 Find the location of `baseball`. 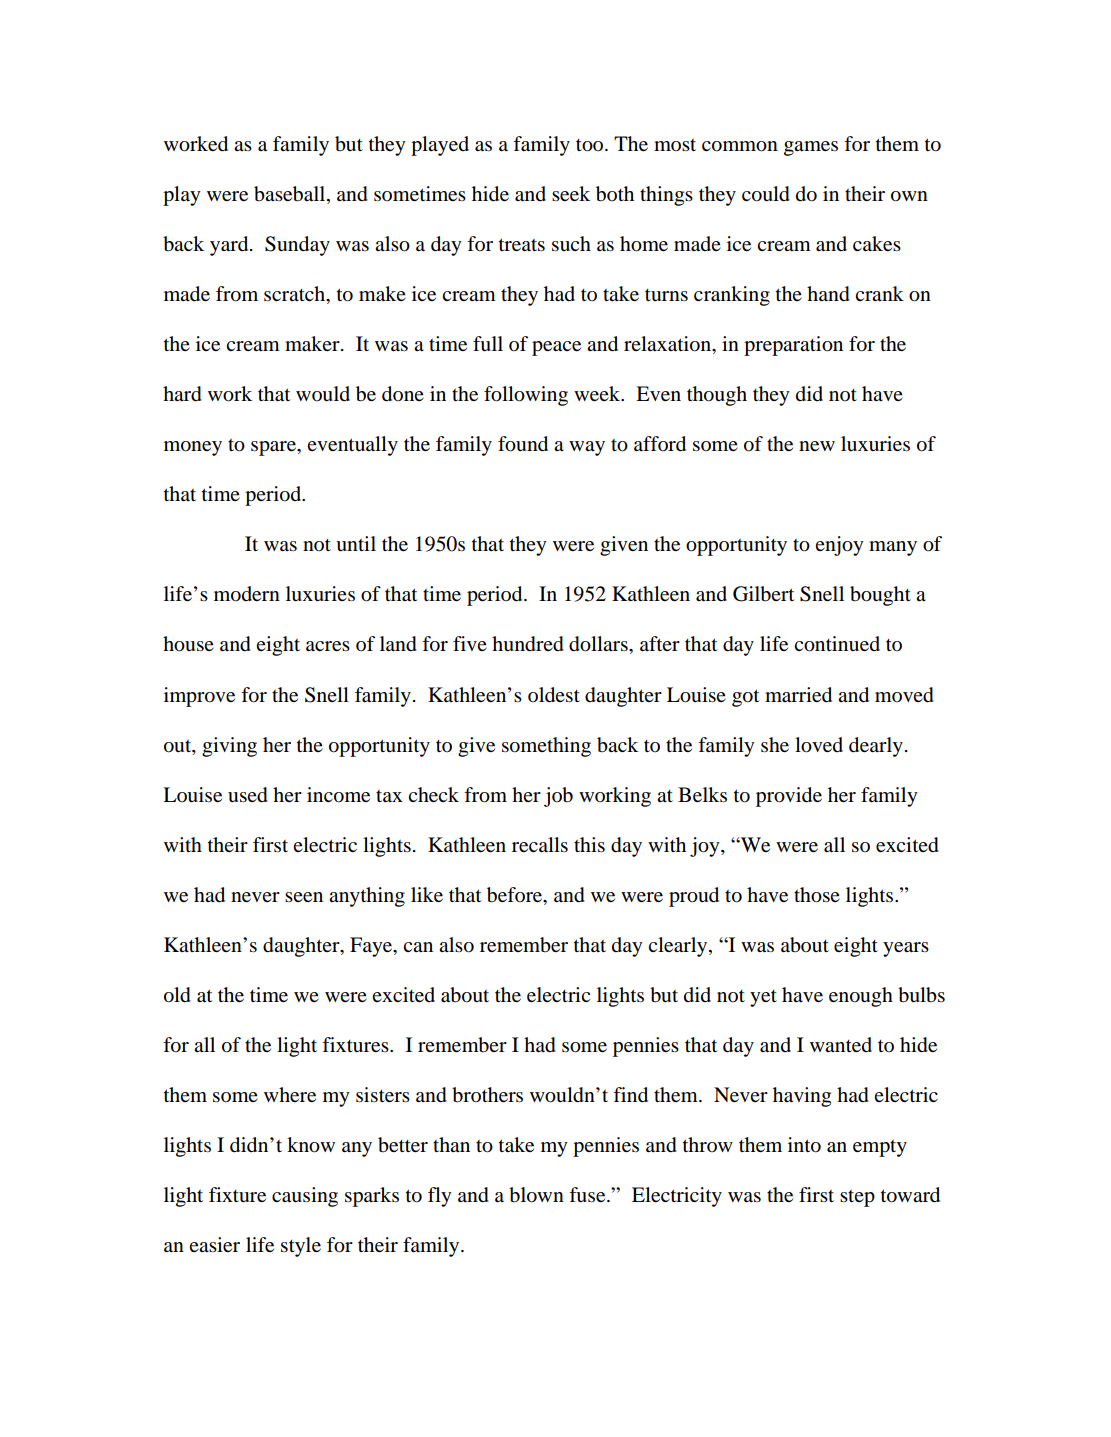

baseball is located at coordinates (291, 194).
